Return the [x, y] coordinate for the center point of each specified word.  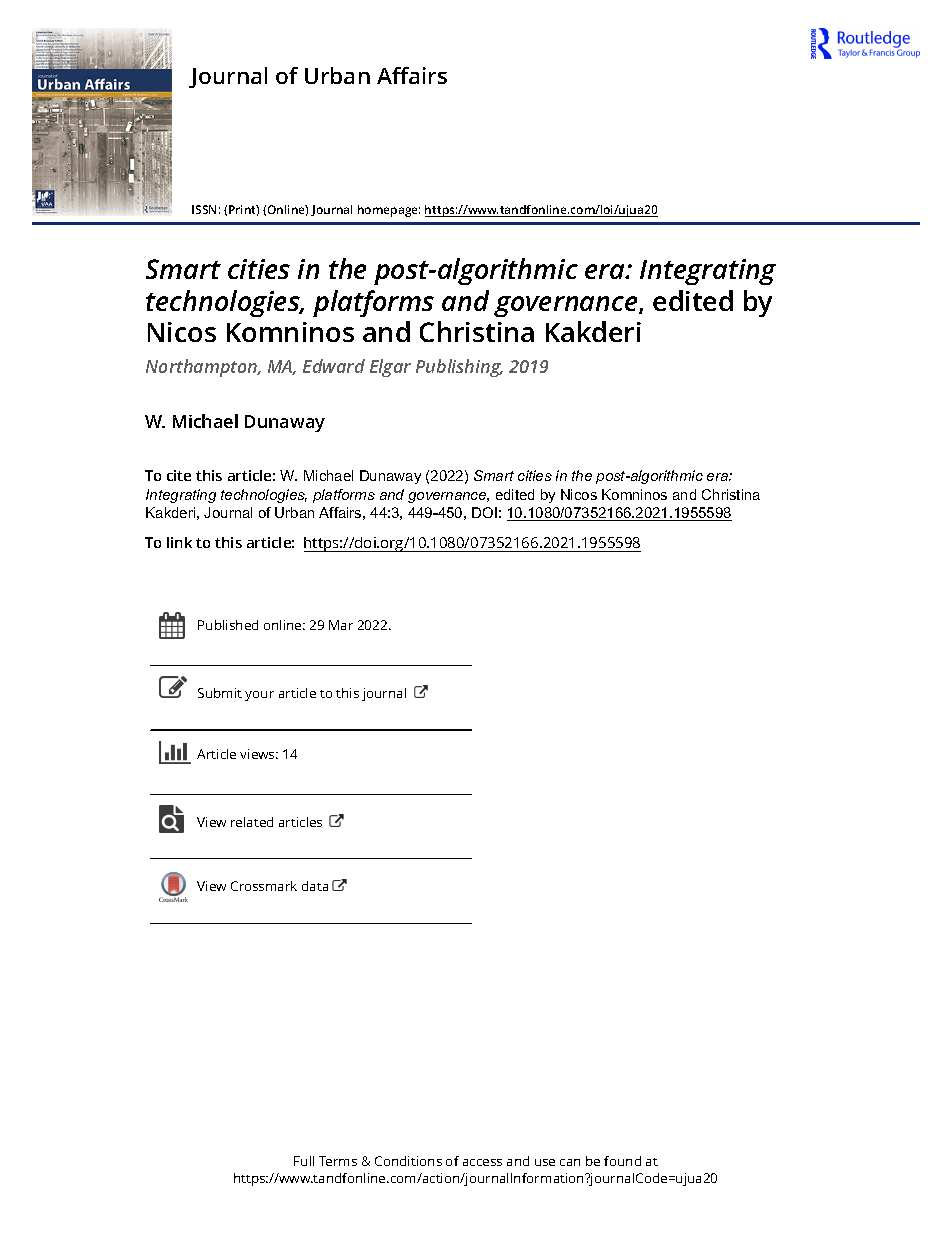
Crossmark [264, 886]
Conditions [408, 1161]
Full [304, 1161]
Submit [220, 693]
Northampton [203, 368]
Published [228, 625]
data [315, 886]
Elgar [390, 368]
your [259, 696]
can [570, 1162]
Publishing [459, 368]
